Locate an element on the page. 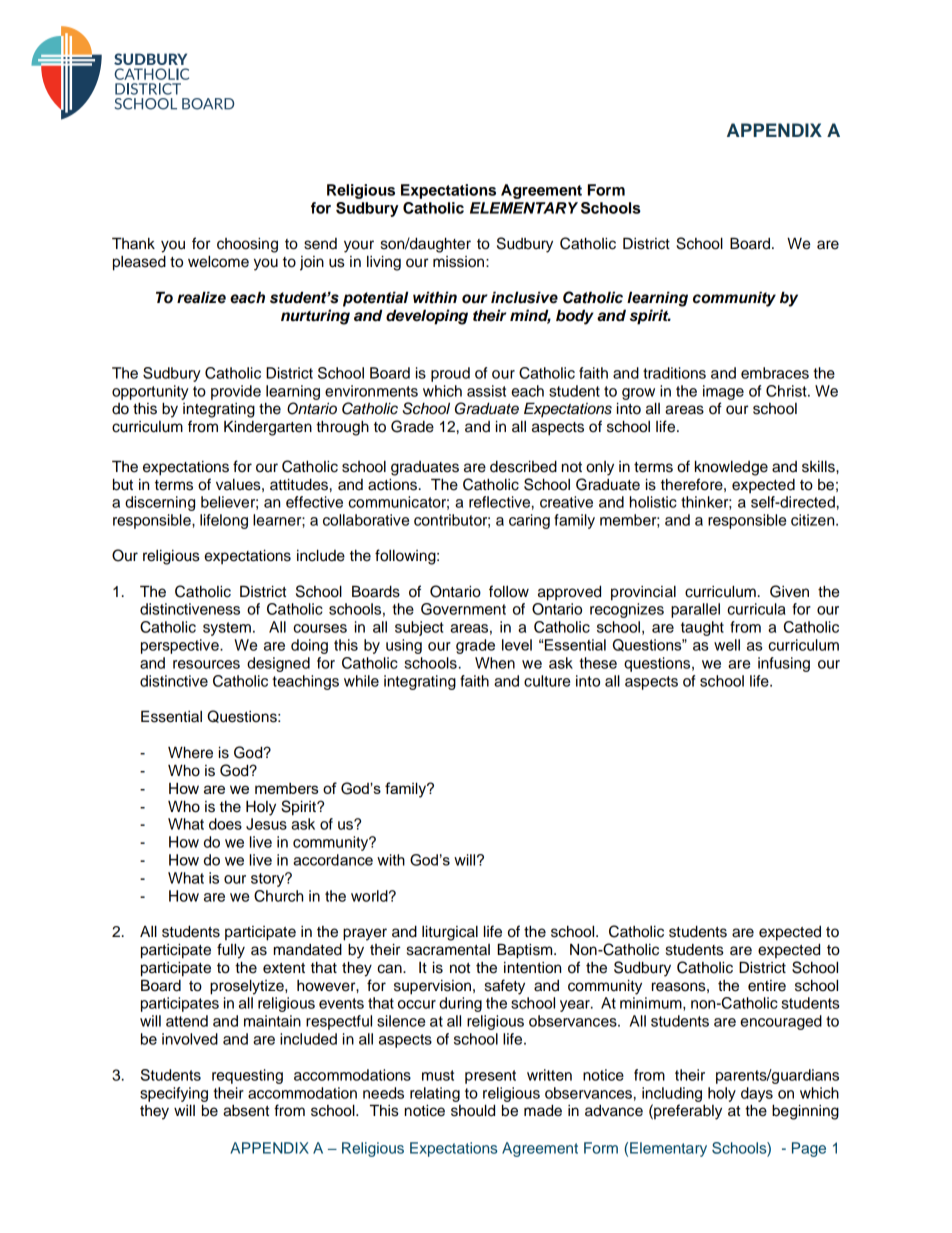 This image has height=1233, width=952. caring is located at coordinates (529, 521).
